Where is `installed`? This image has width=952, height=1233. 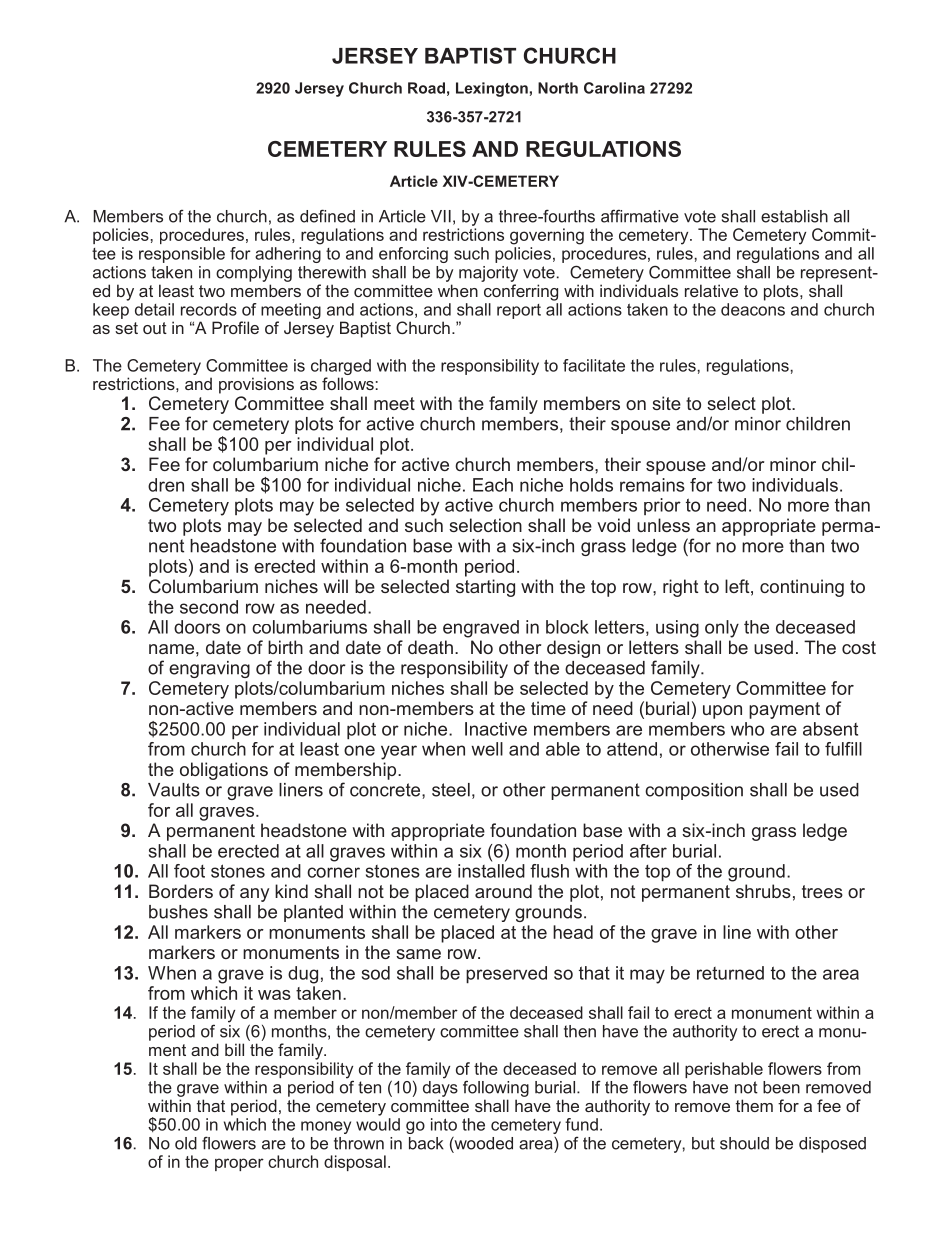 installed is located at coordinates (491, 871).
